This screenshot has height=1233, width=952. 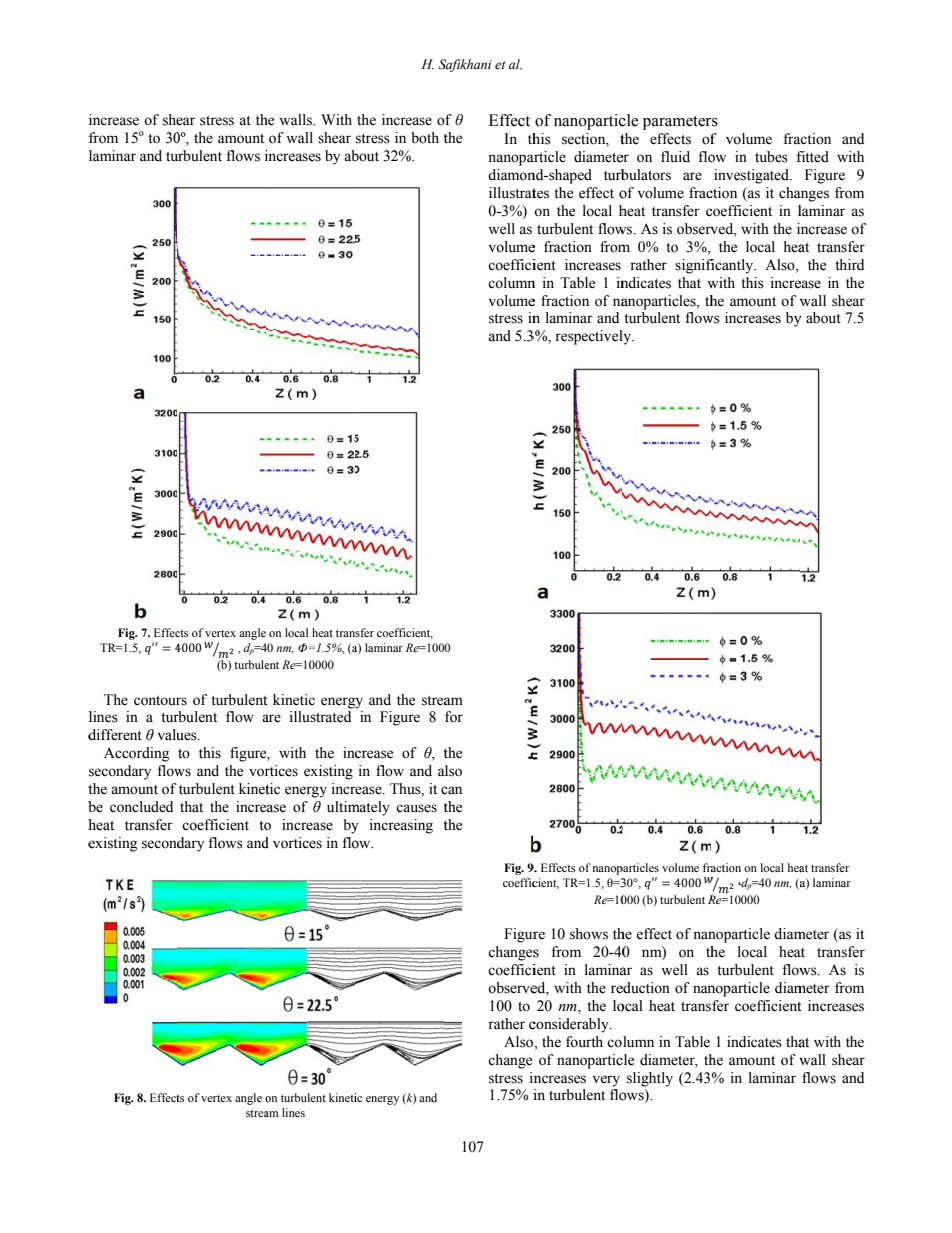 I want to click on very, so click(x=606, y=1081).
